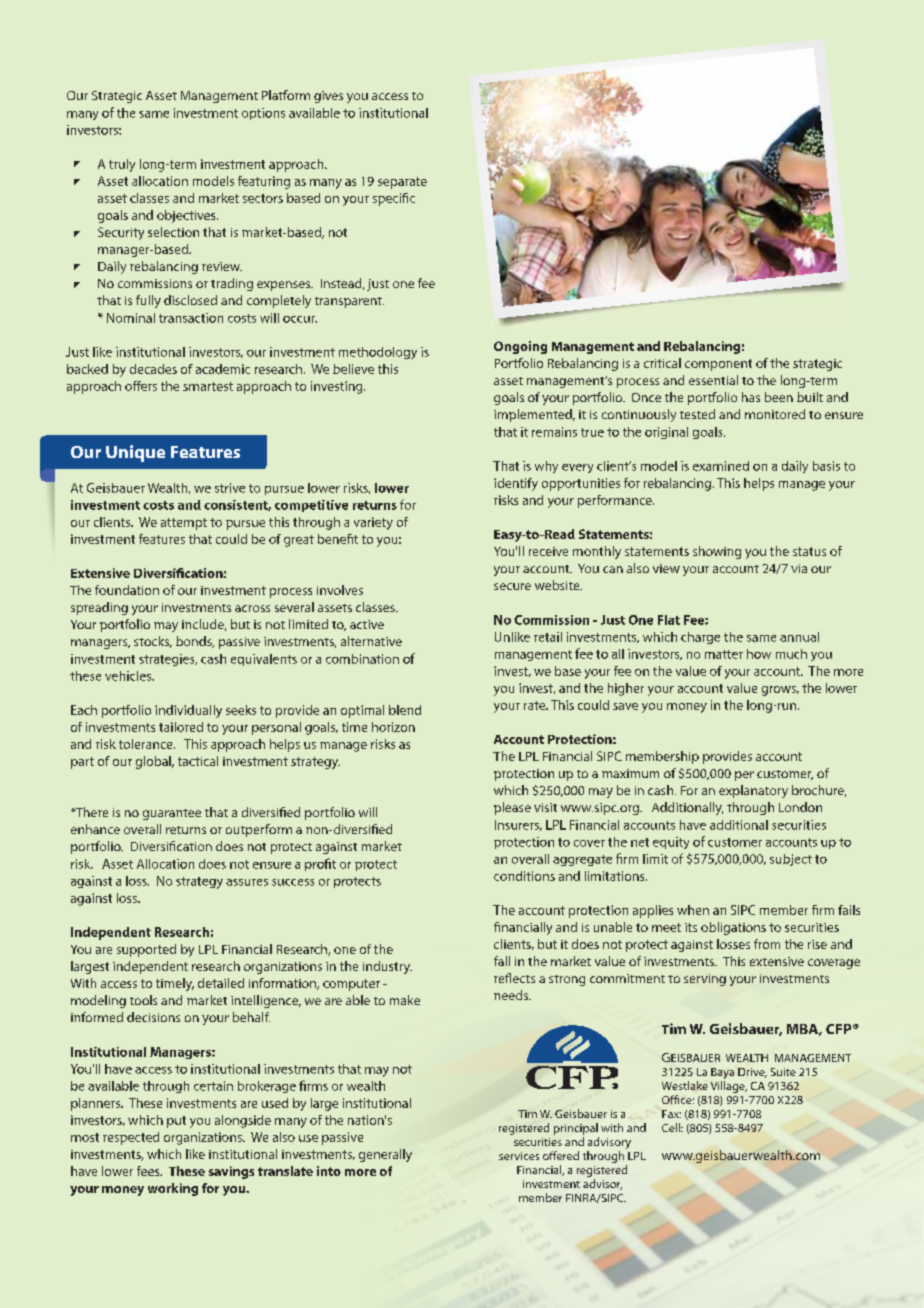 Image resolution: width=924 pixels, height=1308 pixels. I want to click on component, so click(718, 365).
